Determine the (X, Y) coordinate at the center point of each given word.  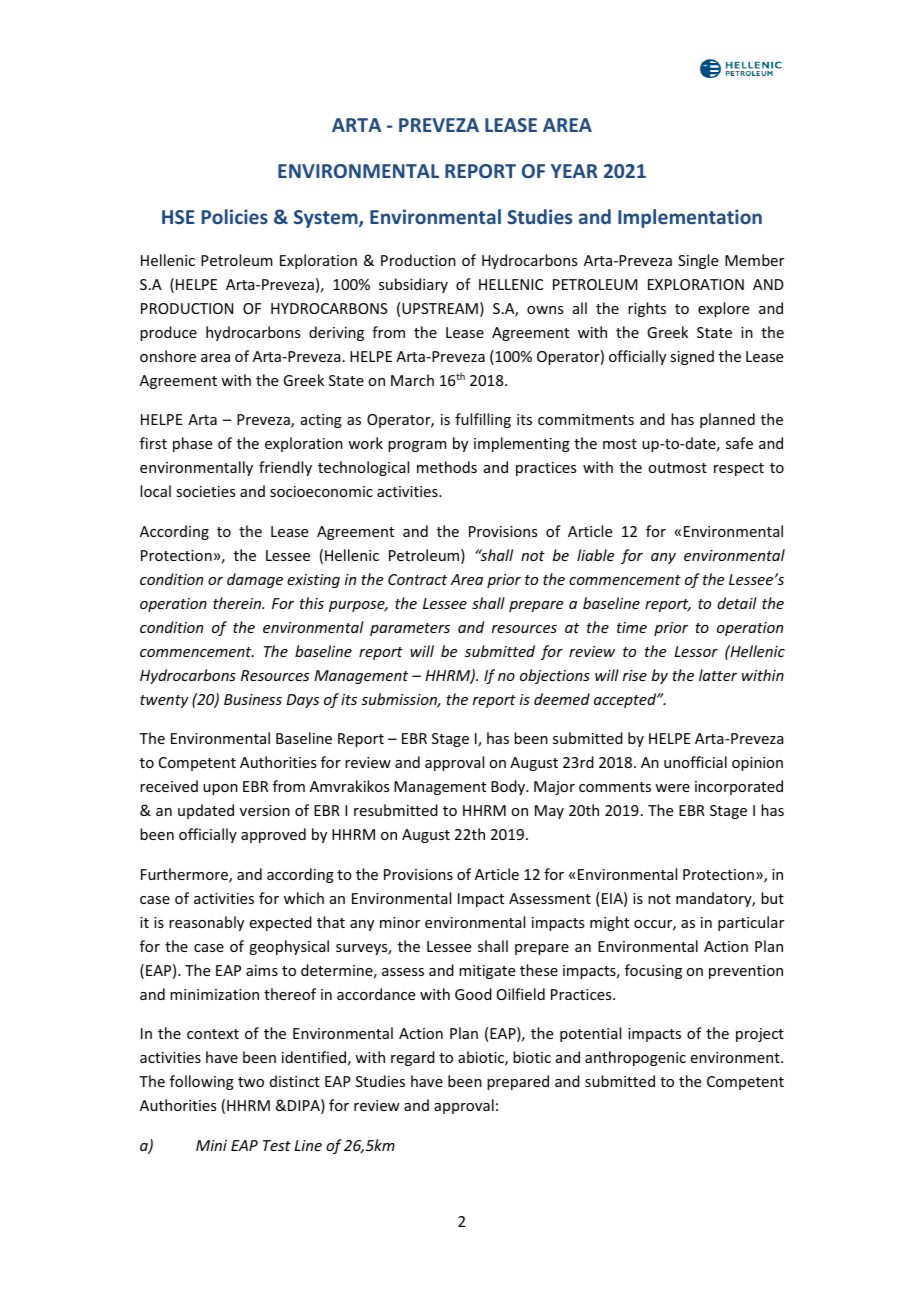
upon (220, 789)
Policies (235, 216)
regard (413, 1058)
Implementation (690, 218)
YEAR (574, 171)
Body (509, 787)
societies (205, 491)
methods (447, 467)
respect (739, 469)
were (672, 788)
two (251, 1082)
